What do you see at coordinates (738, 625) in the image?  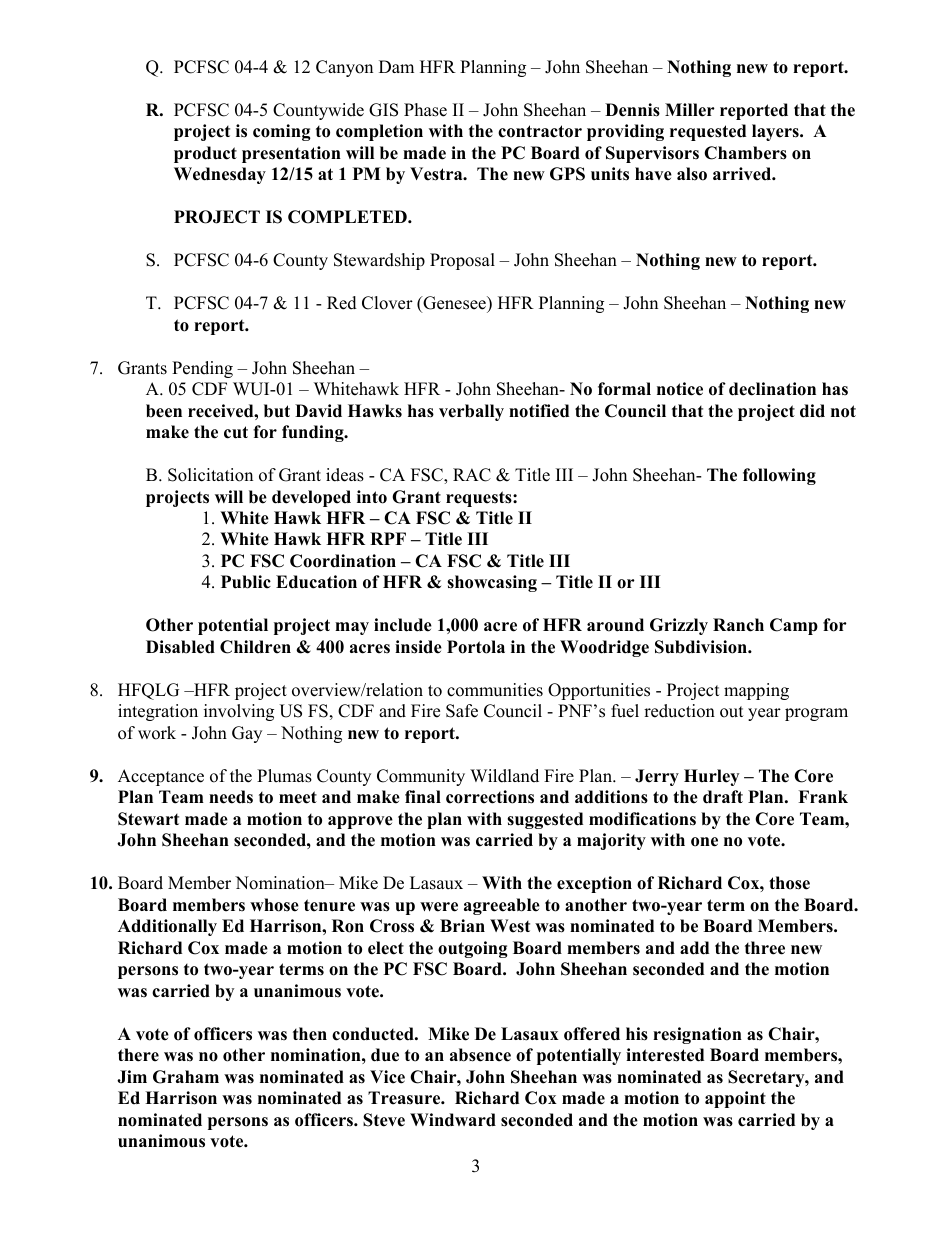 I see `Ranch` at bounding box center [738, 625].
